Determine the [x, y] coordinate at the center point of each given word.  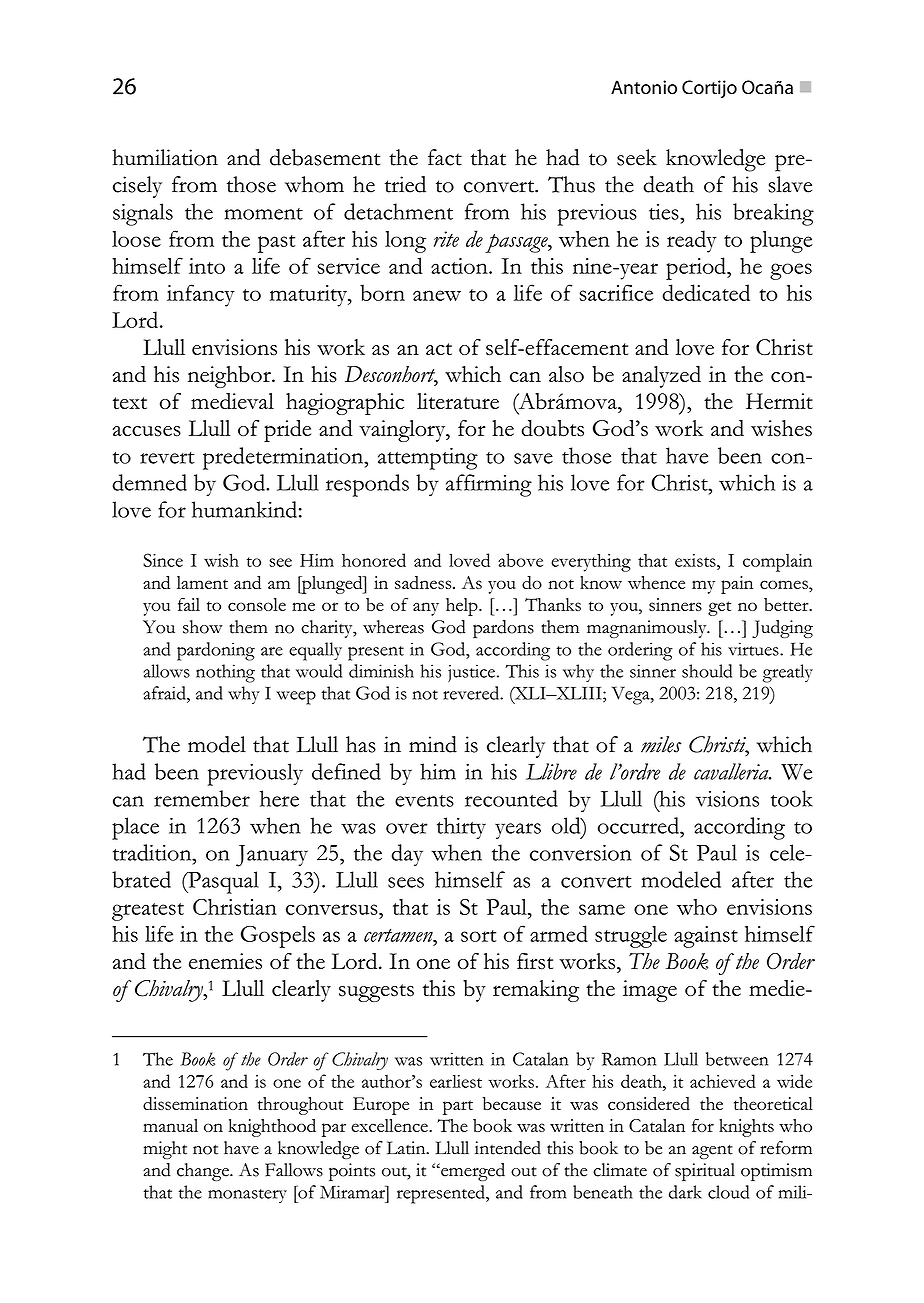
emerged [472, 1172]
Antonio [644, 87]
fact [445, 157]
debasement [325, 157]
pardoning [216, 651]
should [707, 671]
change [204, 1172]
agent [712, 1151]
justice [473, 673]
